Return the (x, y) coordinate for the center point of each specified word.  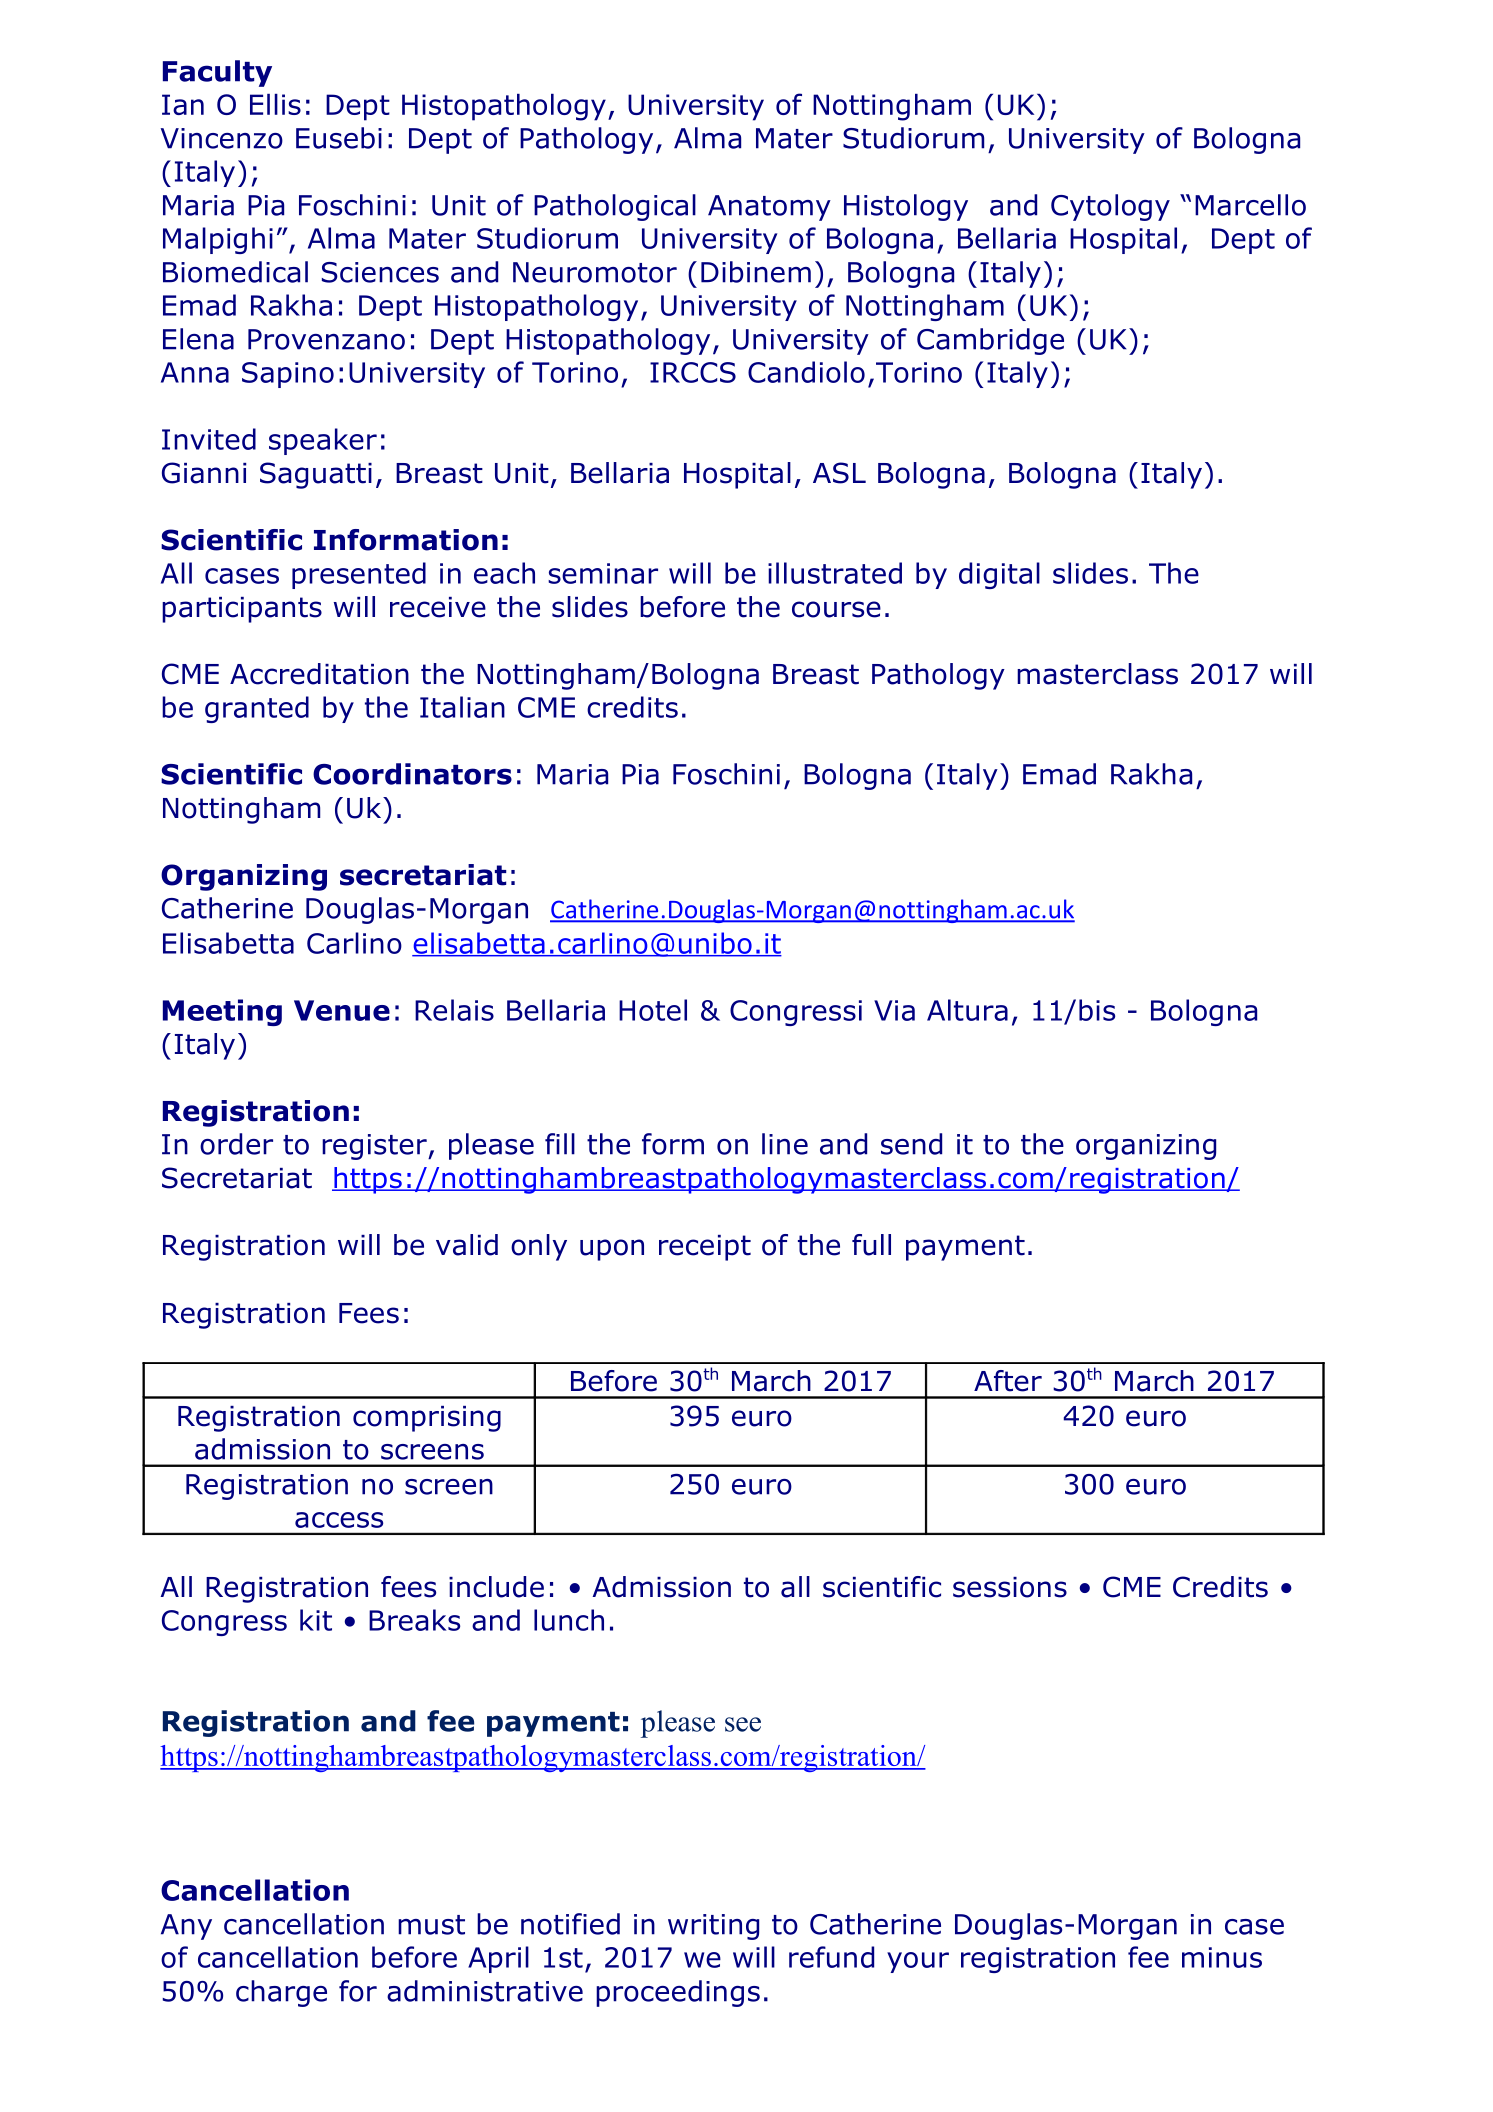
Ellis (275, 104)
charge (281, 1993)
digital (999, 575)
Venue (342, 1010)
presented (359, 575)
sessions (1010, 1587)
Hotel (653, 1010)
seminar (603, 573)
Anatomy (769, 208)
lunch (569, 1620)
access (339, 1520)
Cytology (1110, 207)
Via (894, 1010)
